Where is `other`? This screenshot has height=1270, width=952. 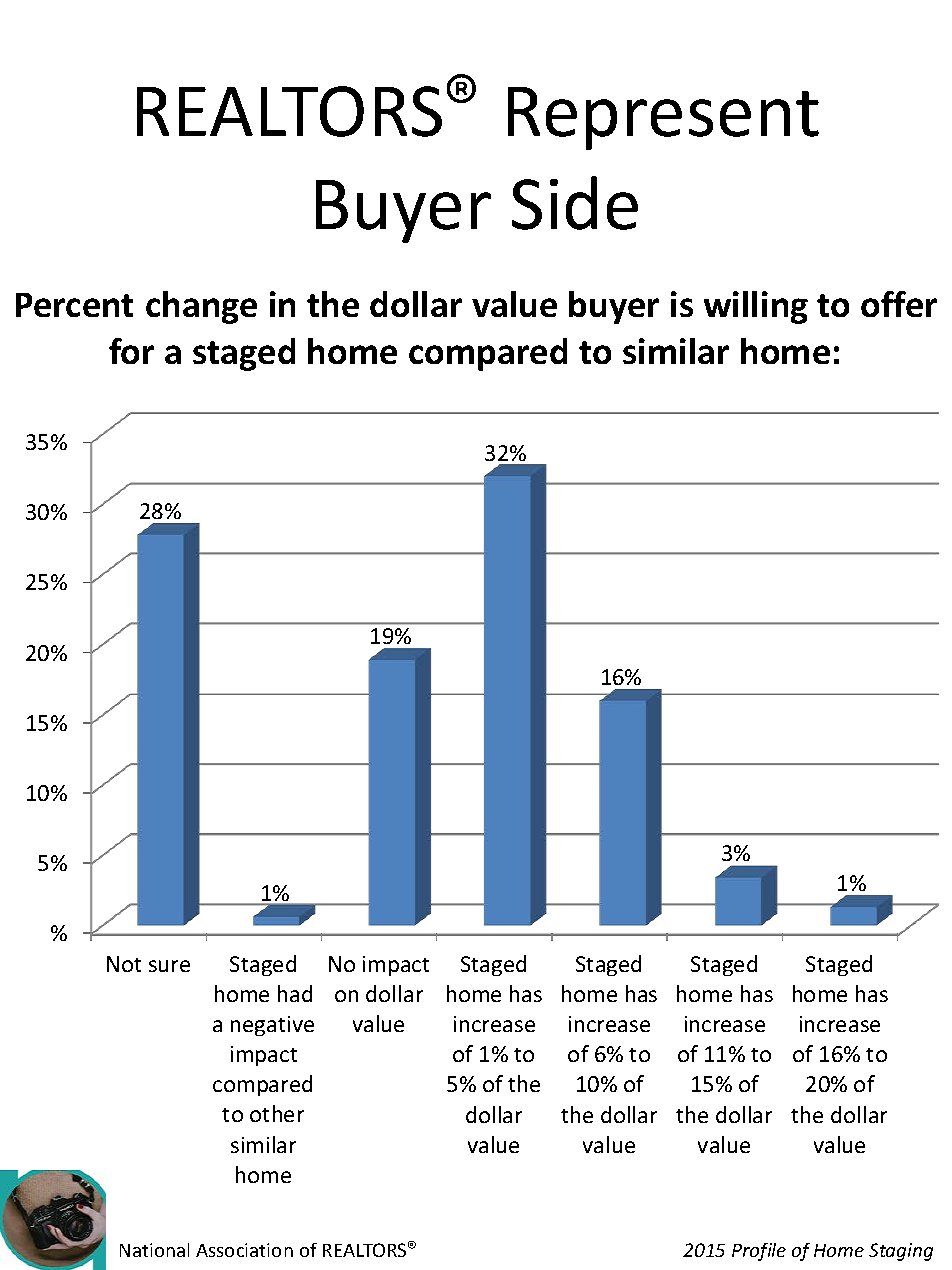 other is located at coordinates (277, 1113).
